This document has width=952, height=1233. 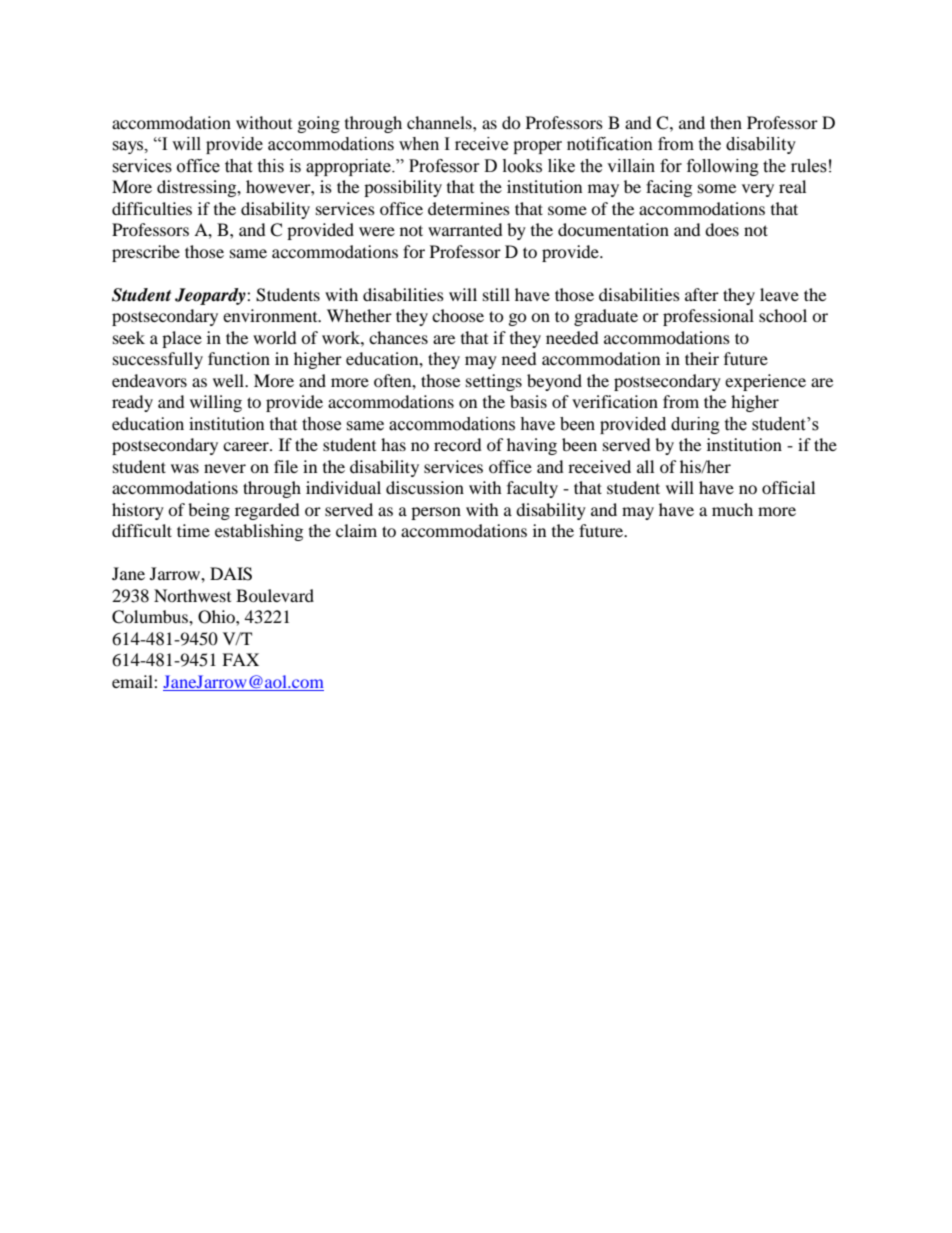 What do you see at coordinates (211, 296) in the document?
I see `Jeopardy` at bounding box center [211, 296].
